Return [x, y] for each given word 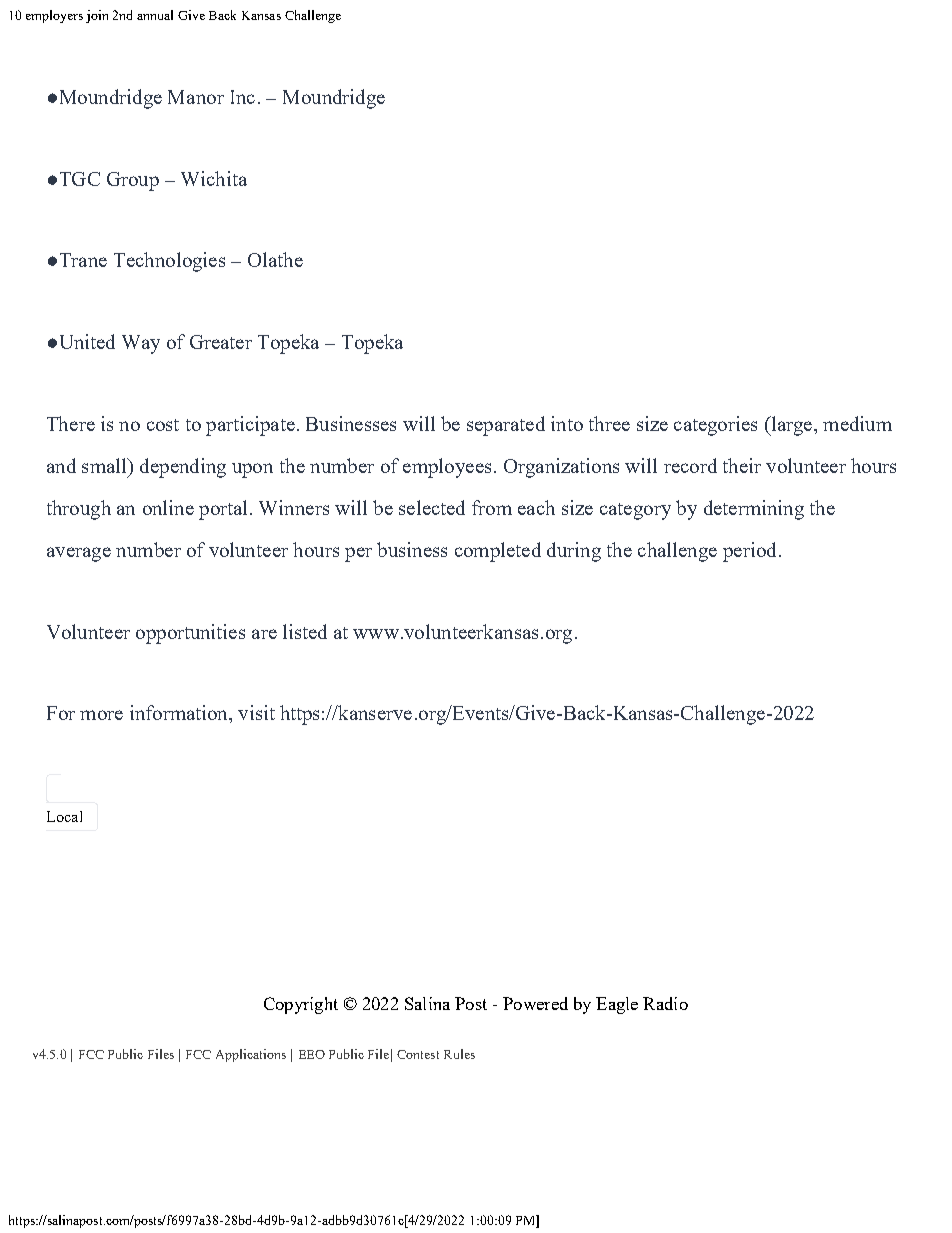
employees [447, 468]
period [749, 552]
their [742, 465]
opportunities [190, 634]
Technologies [169, 262]
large [792, 426]
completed [498, 552]
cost [163, 425]
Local [64, 816]
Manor [196, 97]
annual [155, 15]
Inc [243, 97]
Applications [251, 1055]
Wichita [214, 178]
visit [256, 712]
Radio [665, 1003]
